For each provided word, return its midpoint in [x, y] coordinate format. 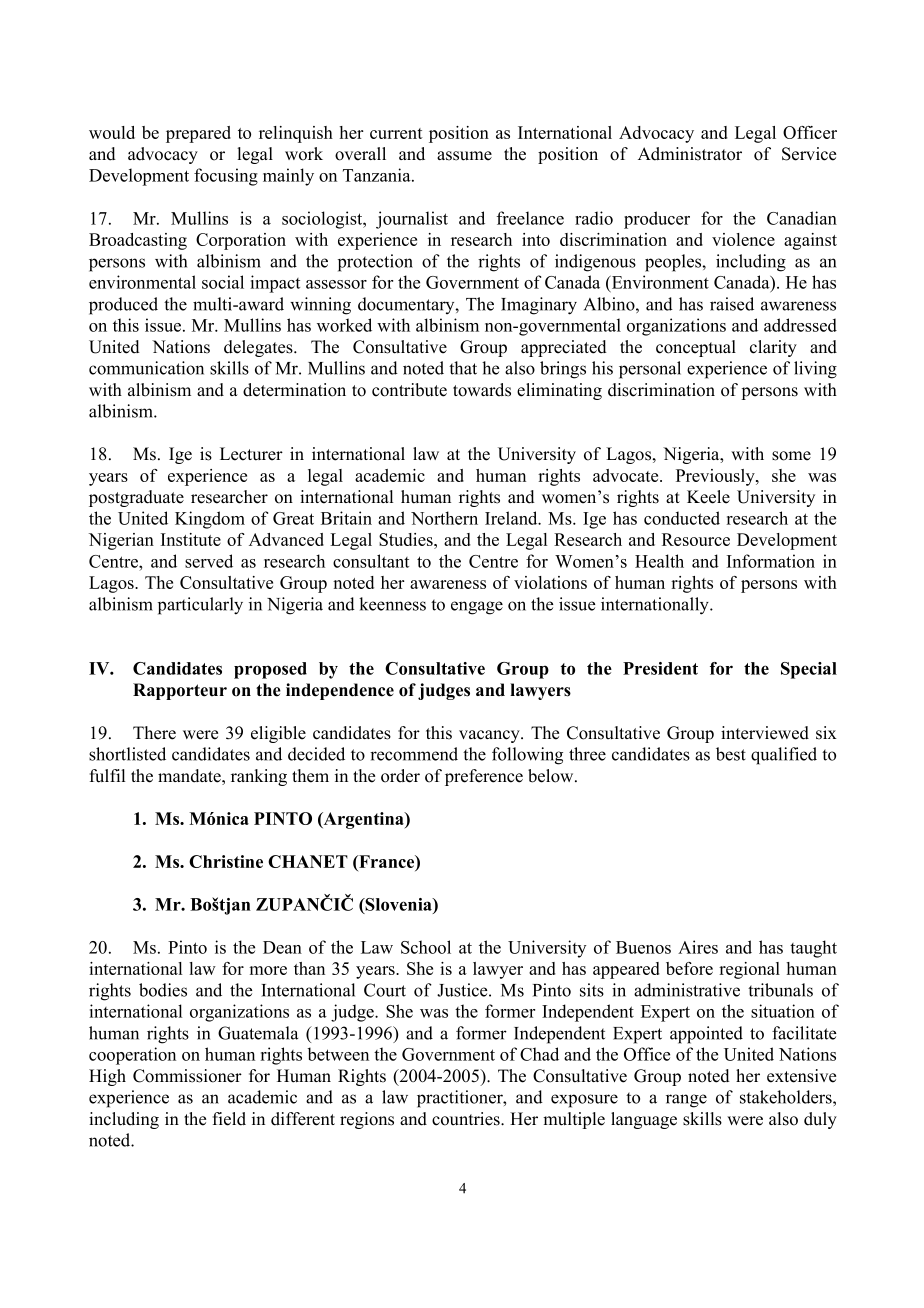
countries [467, 1119]
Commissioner [187, 1076]
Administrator [690, 154]
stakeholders [787, 1097]
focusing [226, 177]
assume [464, 156]
